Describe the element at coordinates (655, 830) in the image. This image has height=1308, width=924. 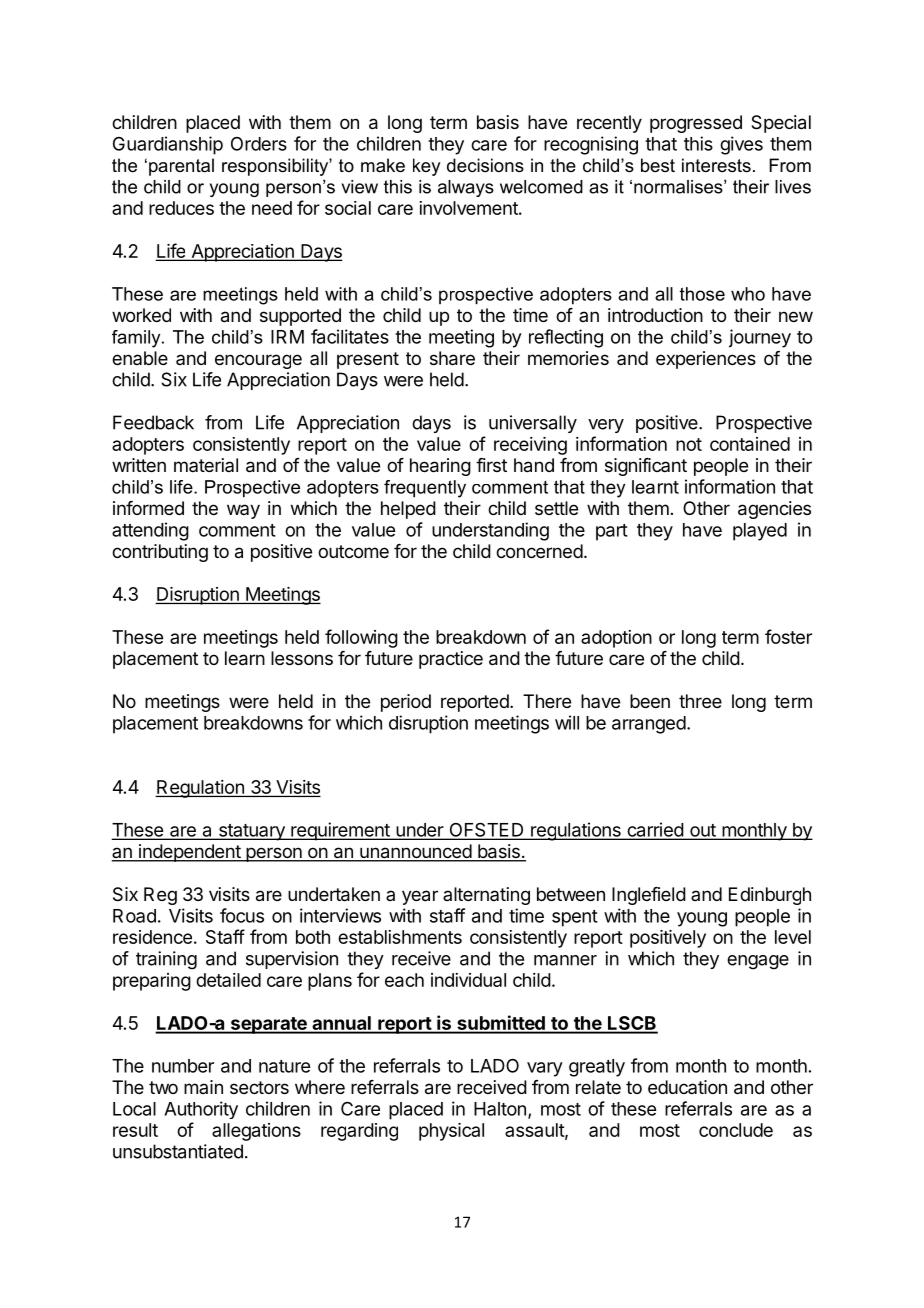
I see `carried` at that location.
